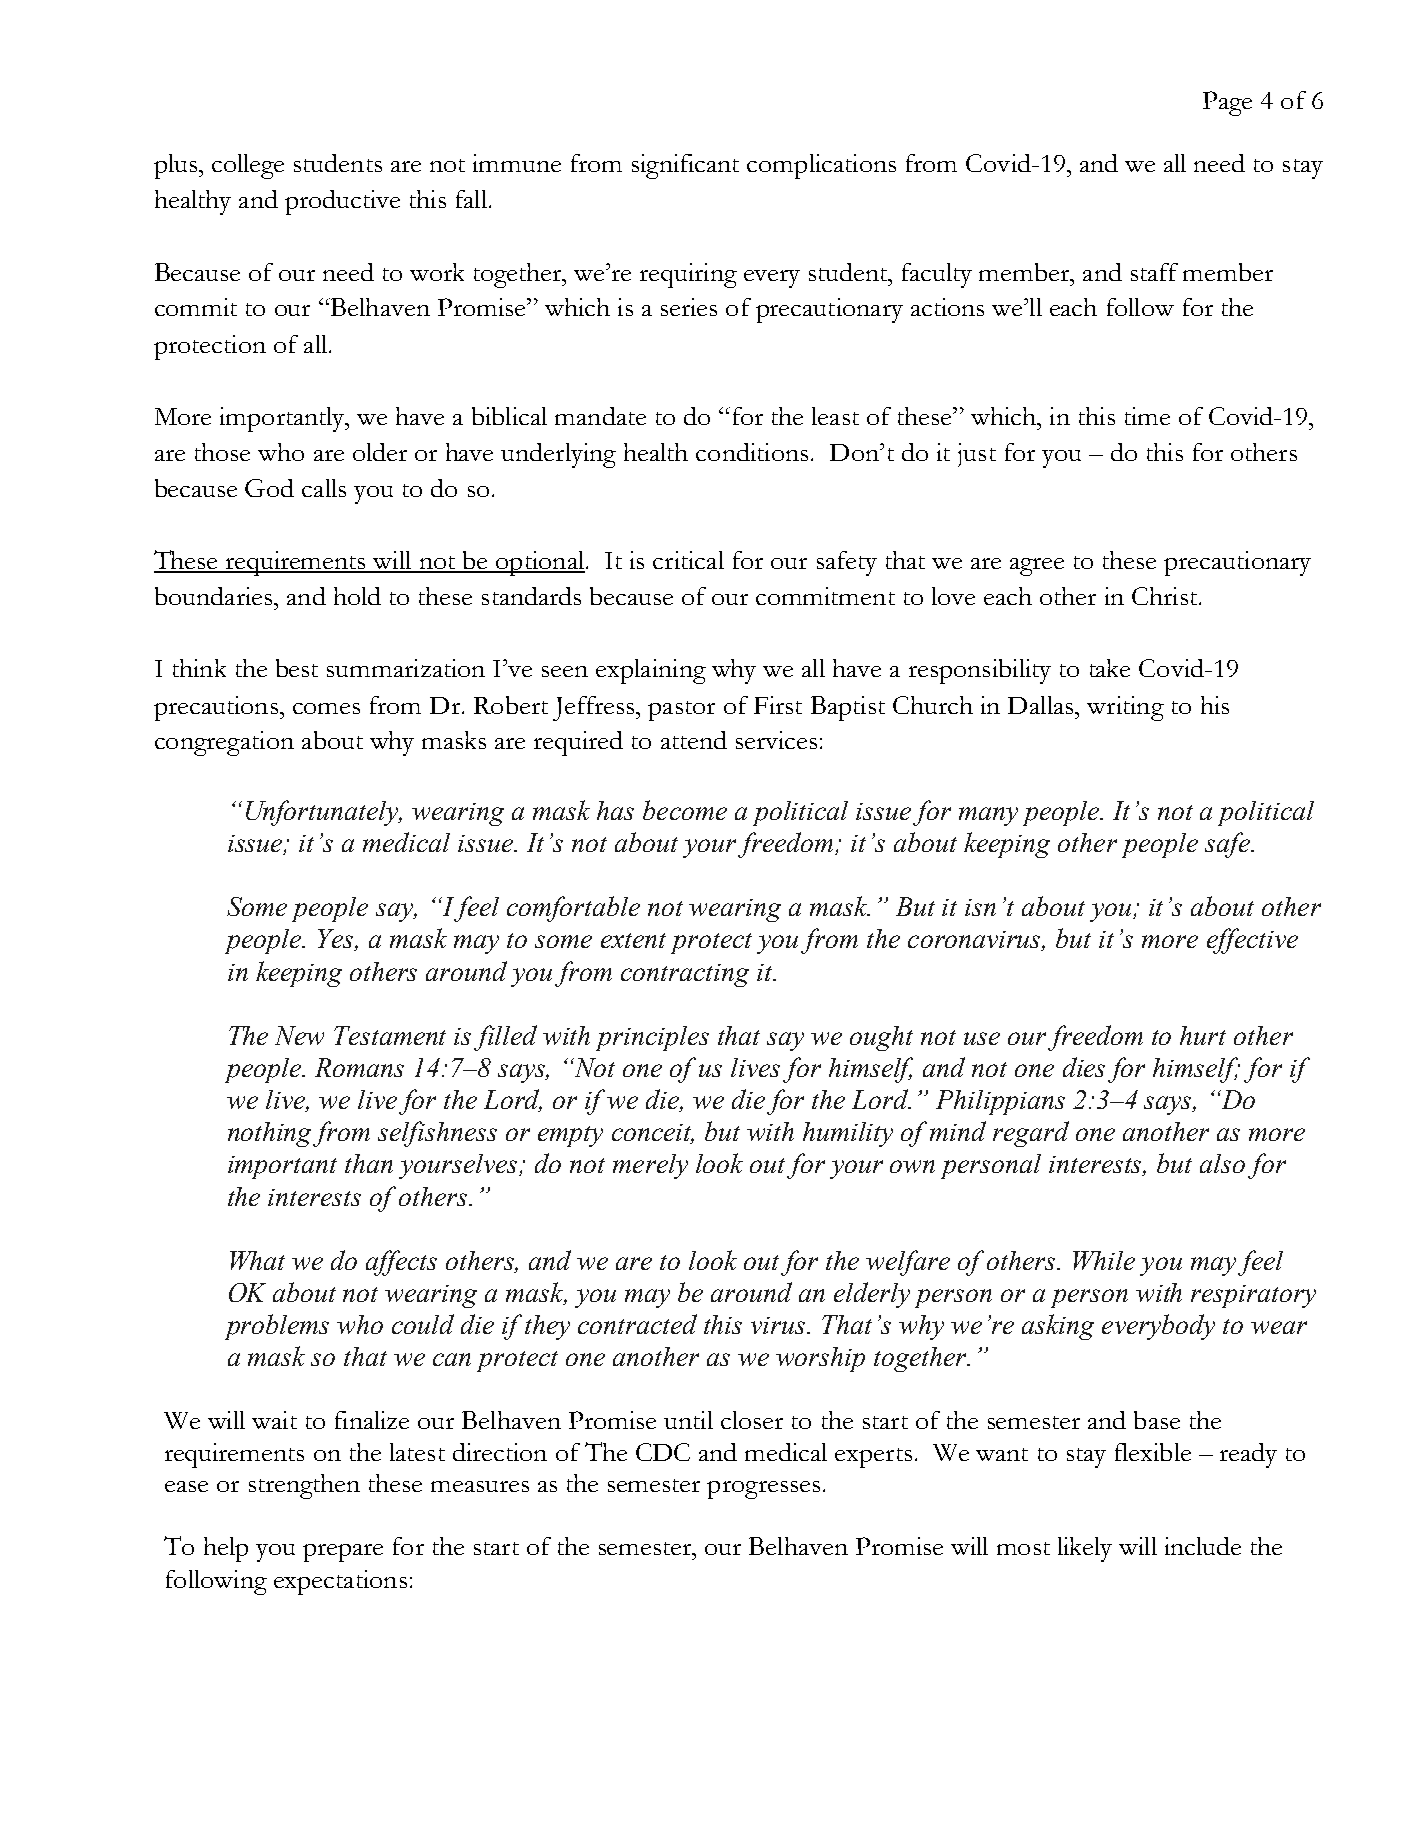 The height and width of the screenshot is (1841, 1423). What do you see at coordinates (357, 596) in the screenshot?
I see `hold` at bounding box center [357, 596].
